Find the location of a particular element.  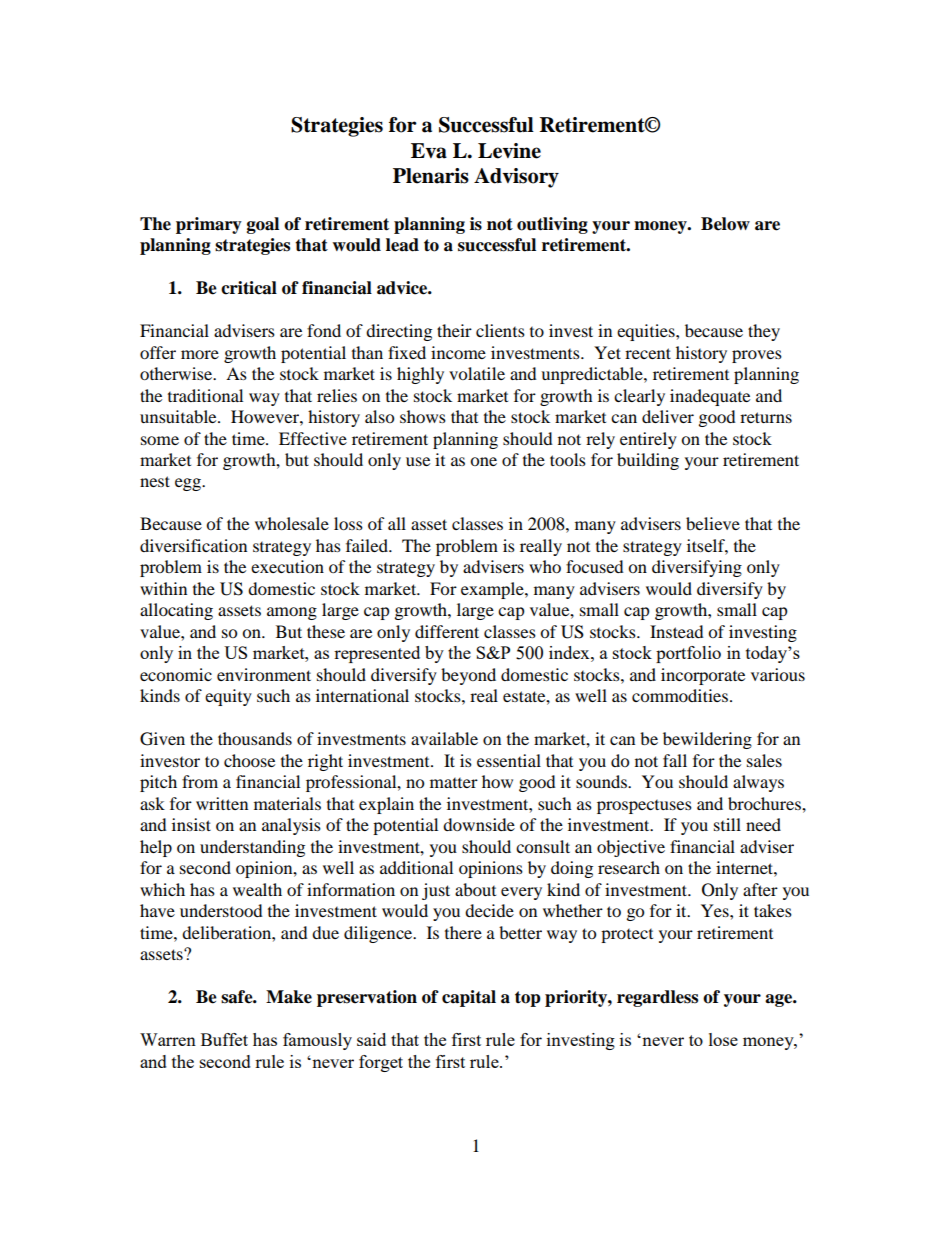

Below is located at coordinates (725, 224).
